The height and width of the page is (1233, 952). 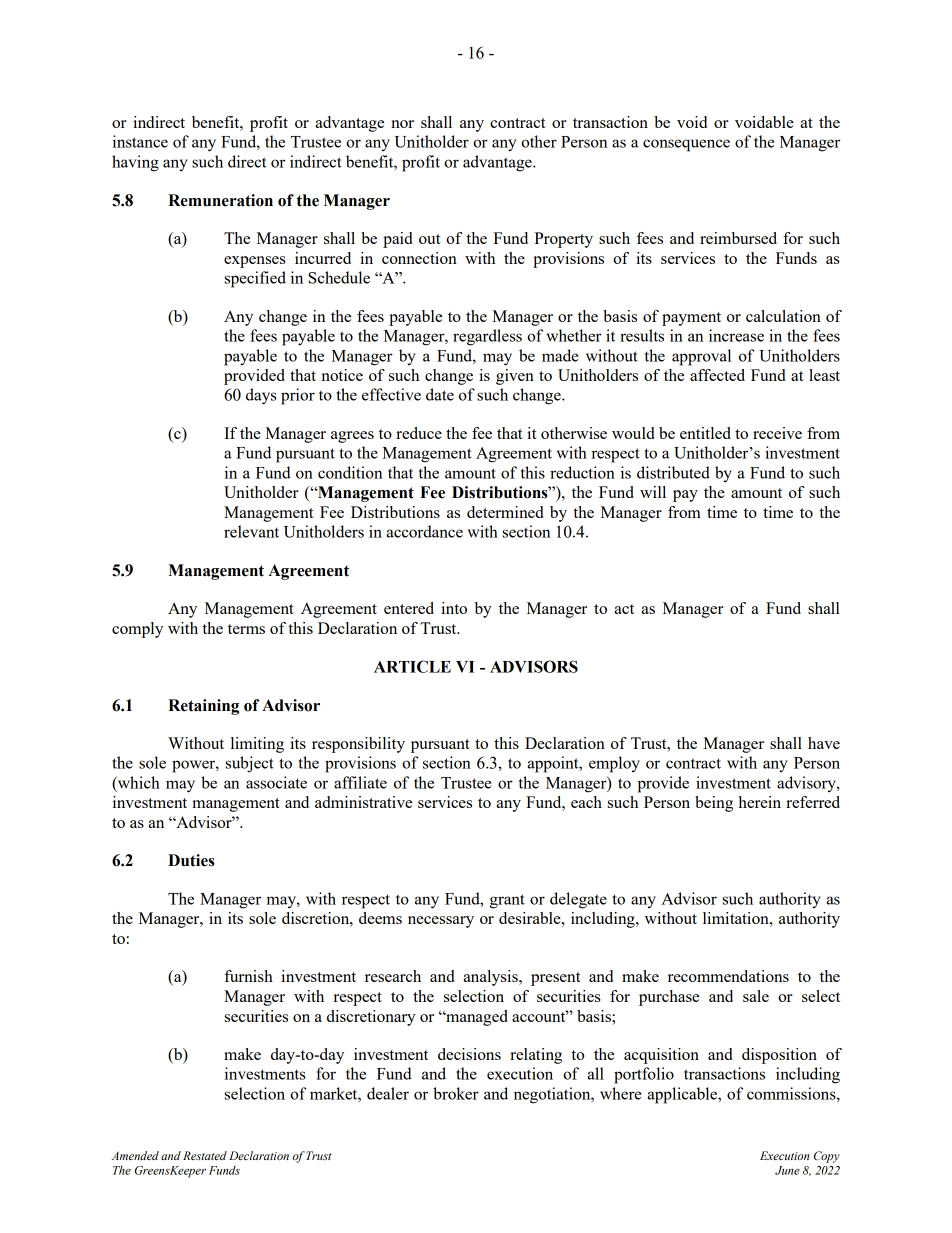 What do you see at coordinates (717, 375) in the page?
I see `affected` at bounding box center [717, 375].
